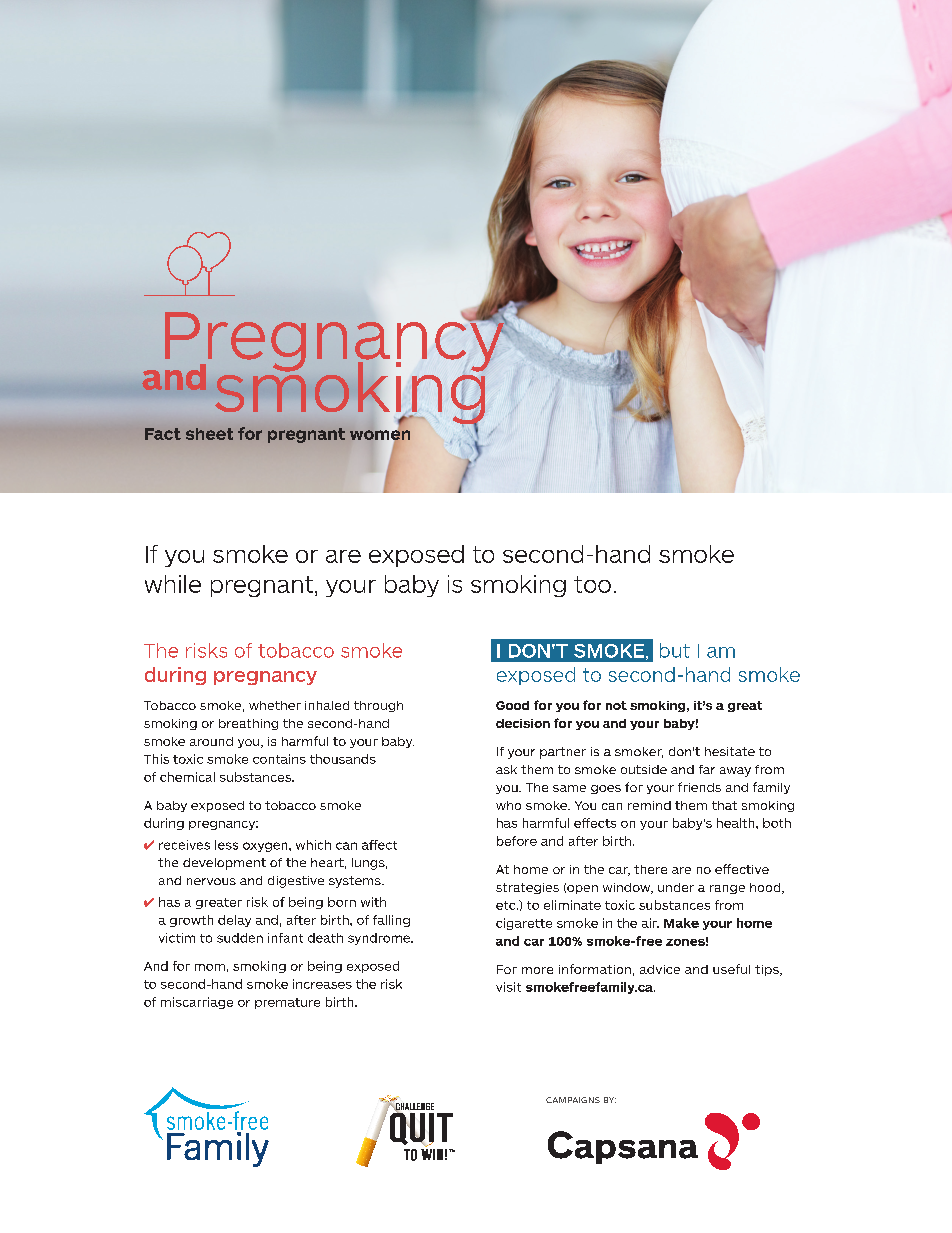 The image size is (952, 1233). Describe the element at coordinates (592, 584) in the page. I see `too` at that location.
